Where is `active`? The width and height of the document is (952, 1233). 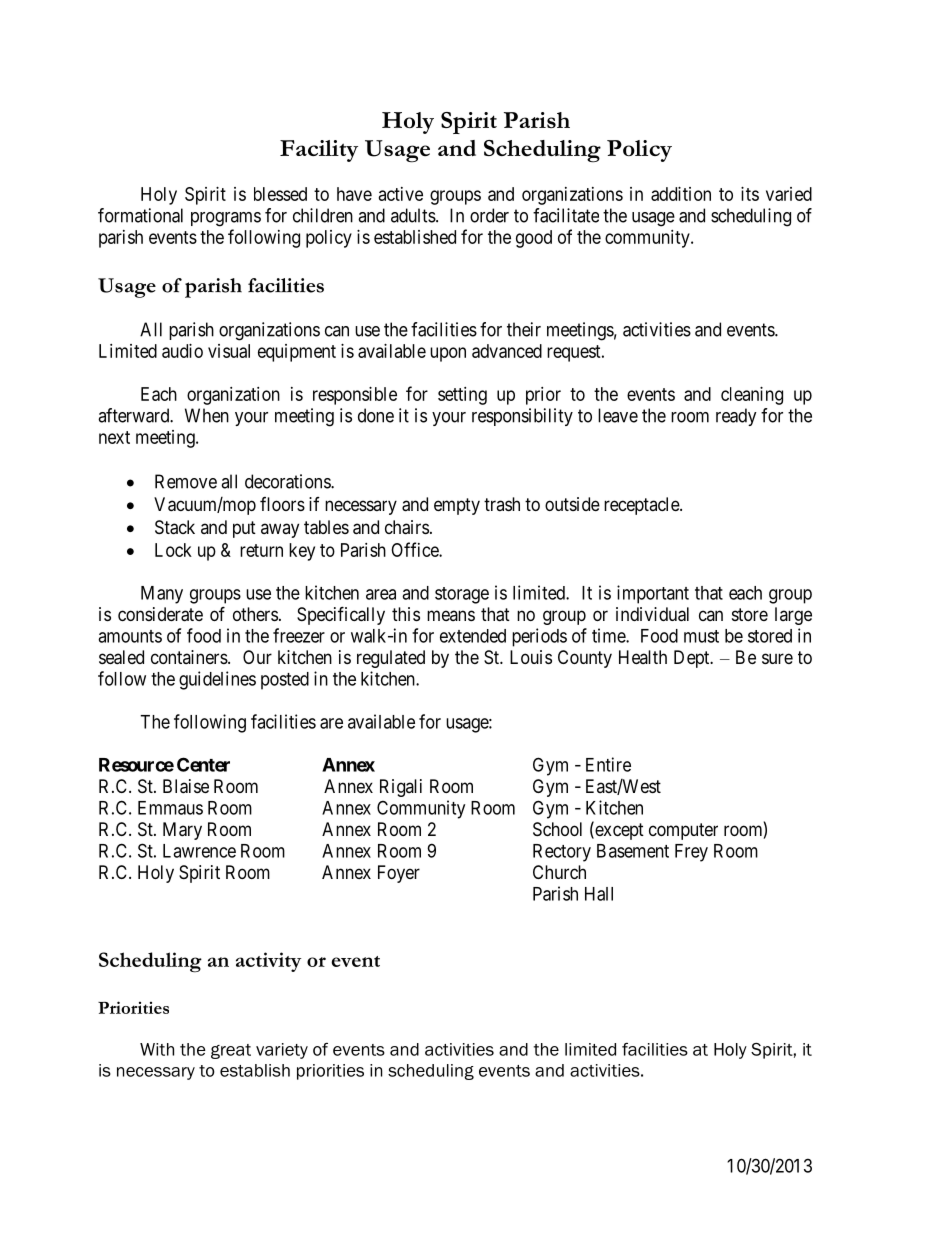
active is located at coordinates (401, 194).
